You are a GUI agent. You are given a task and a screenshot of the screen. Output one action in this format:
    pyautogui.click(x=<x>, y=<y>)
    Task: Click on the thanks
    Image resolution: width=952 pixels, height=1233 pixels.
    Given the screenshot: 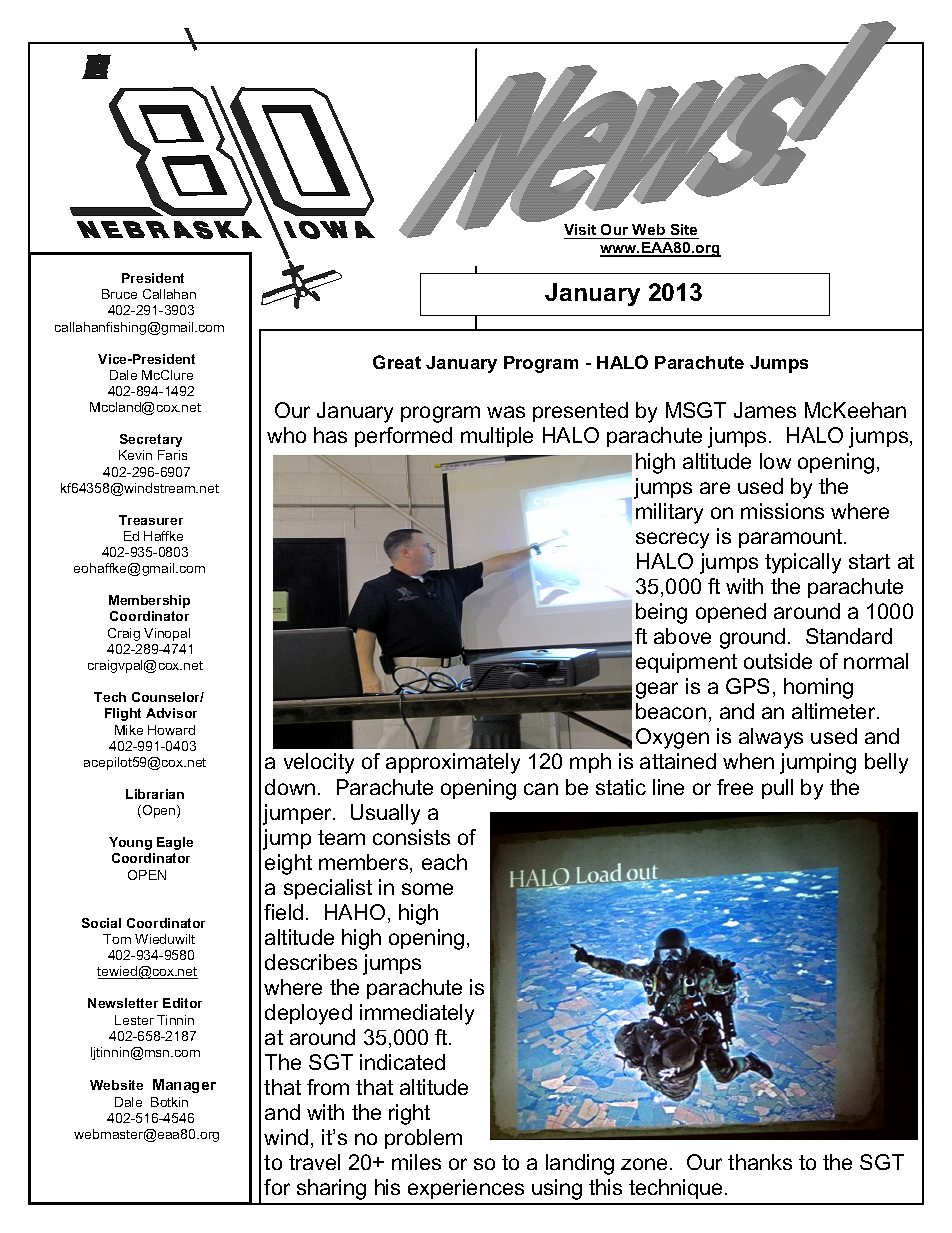 What is the action you would take?
    pyautogui.click(x=760, y=1162)
